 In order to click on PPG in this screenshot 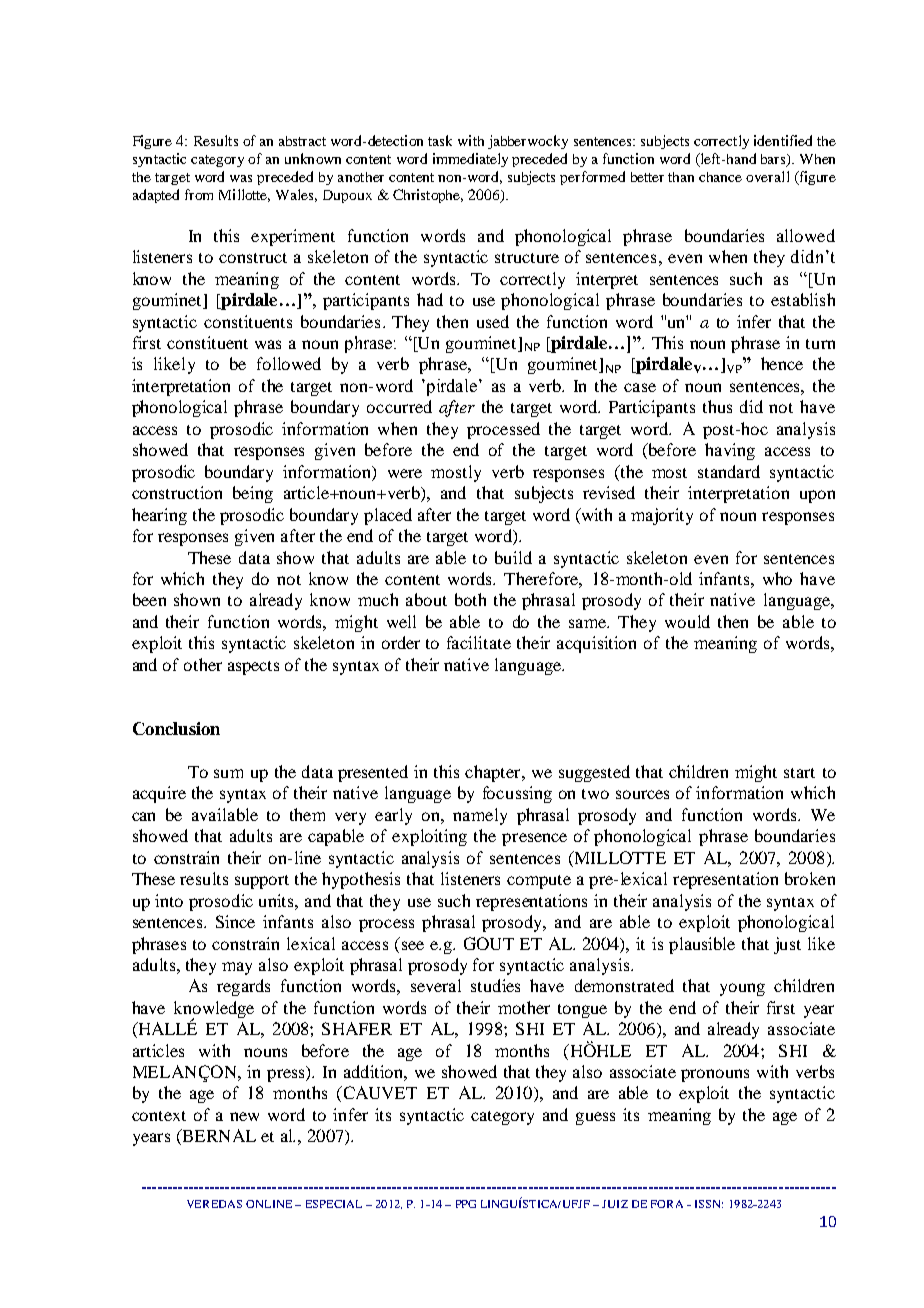, I will do `click(466, 1204)`.
